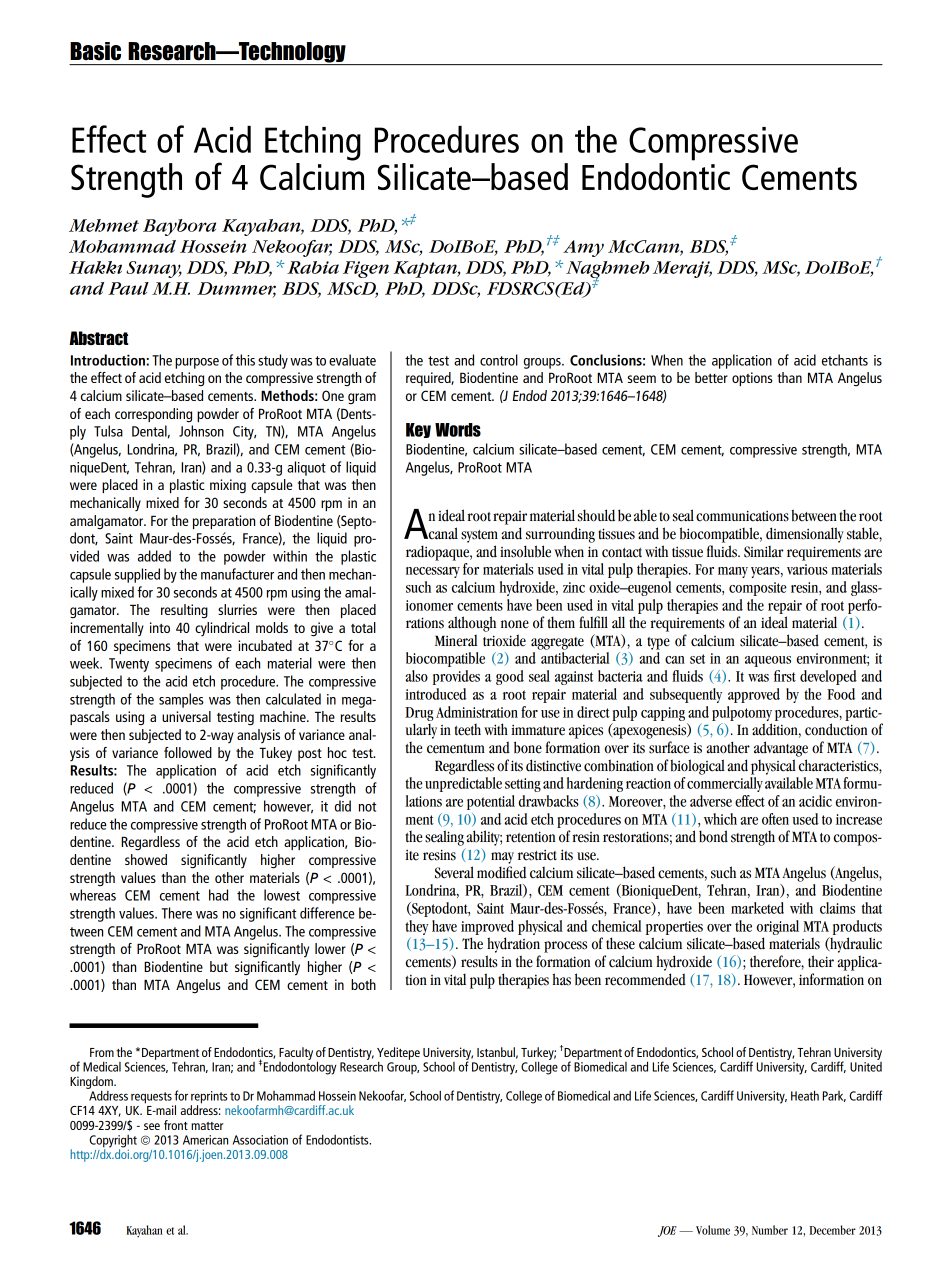 This document has width=952, height=1275. I want to click on American, so click(205, 1140).
